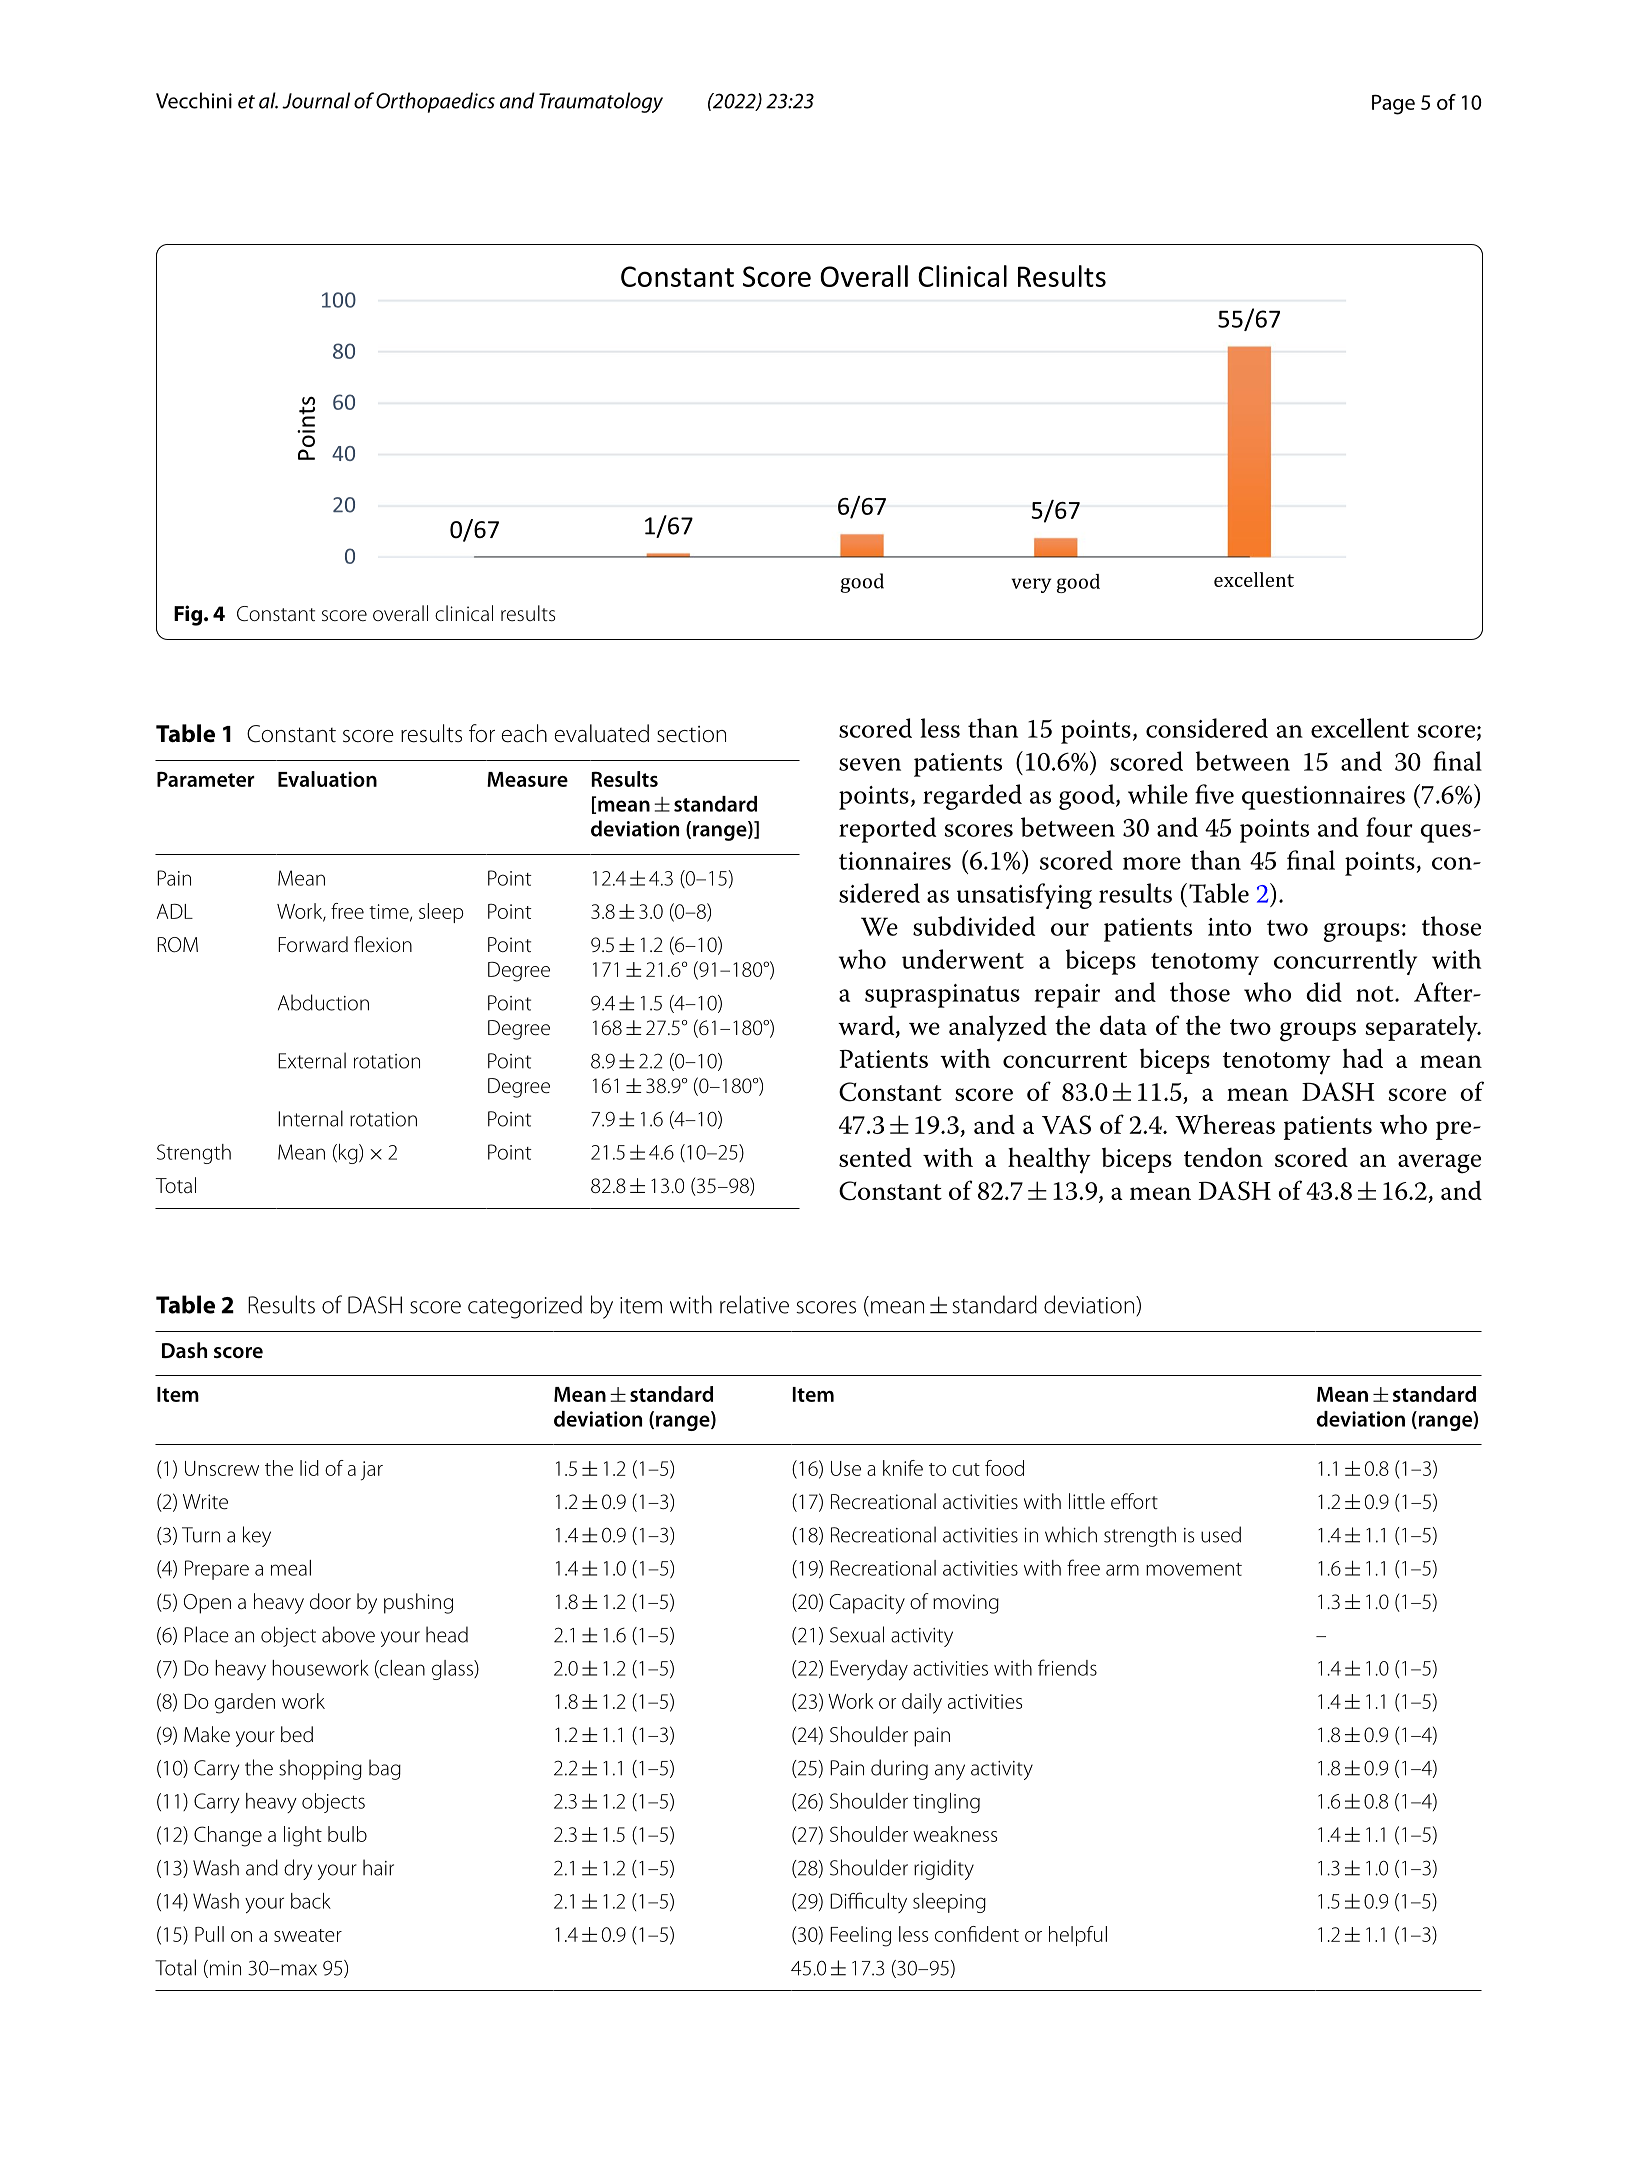 This screenshot has width=1638, height=2176. Describe the element at coordinates (1221, 1534) in the screenshot. I see `used` at that location.
